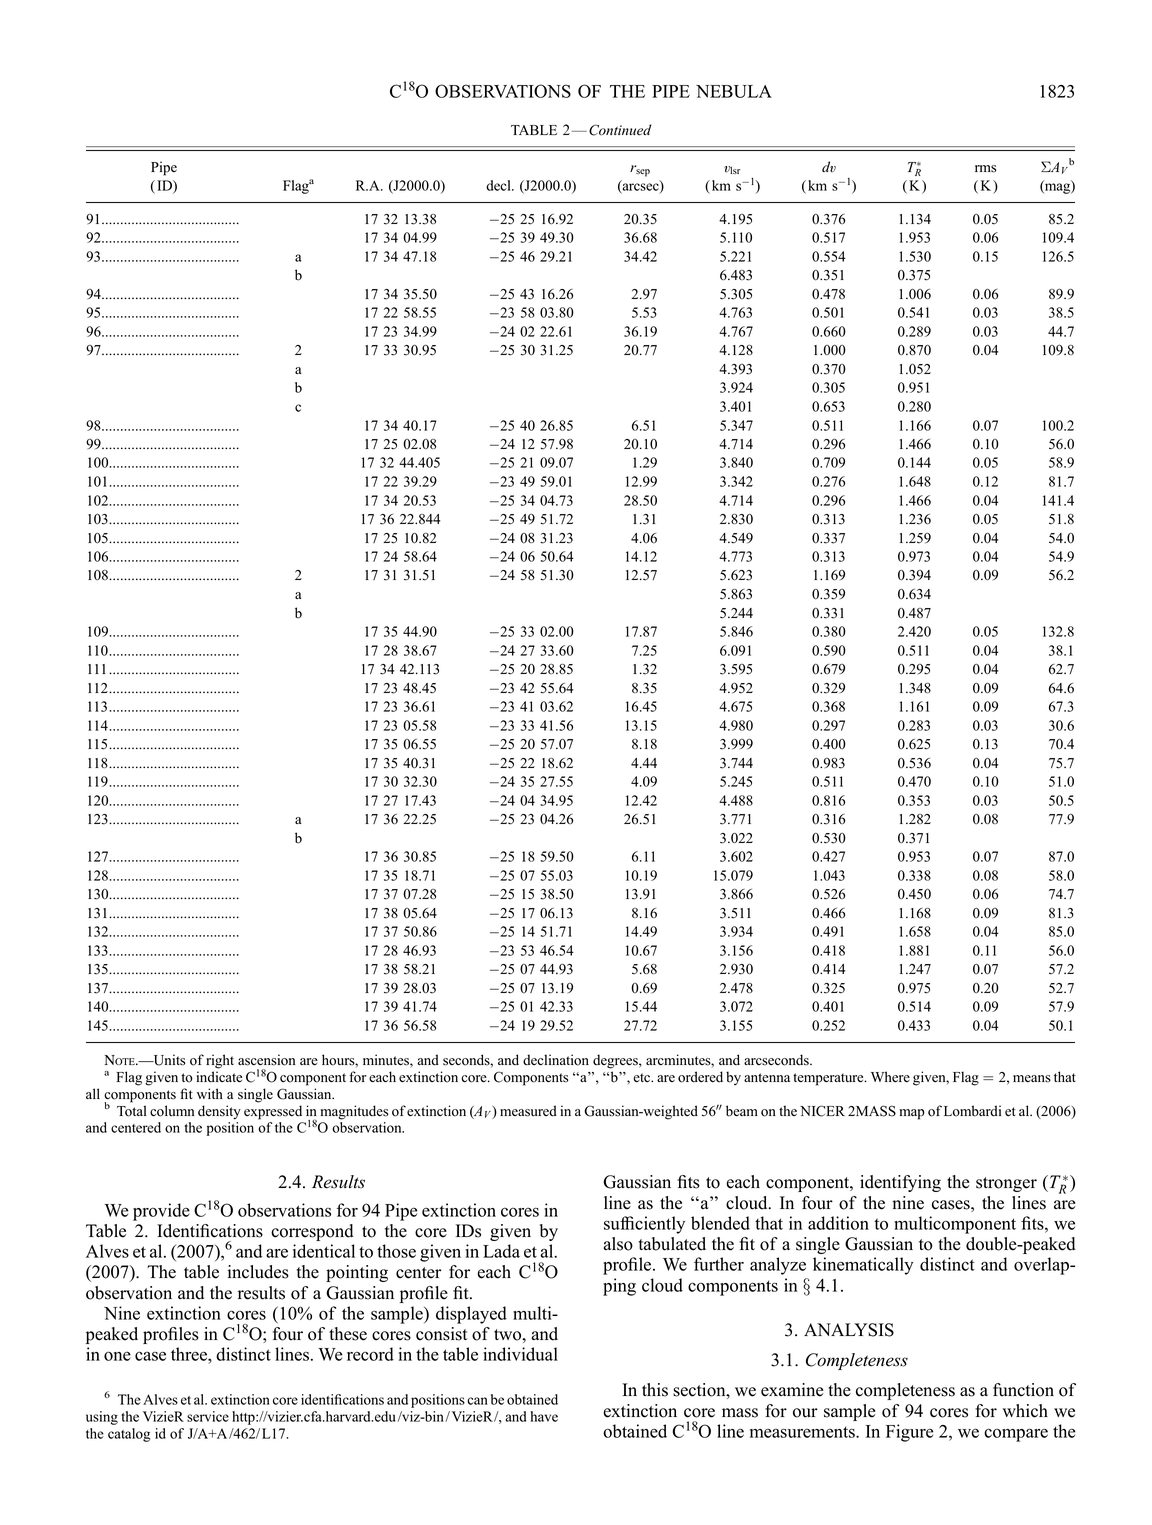 Image resolution: width=1152 pixels, height=1525 pixels. Describe the element at coordinates (985, 169) in the image. I see `rms` at that location.
